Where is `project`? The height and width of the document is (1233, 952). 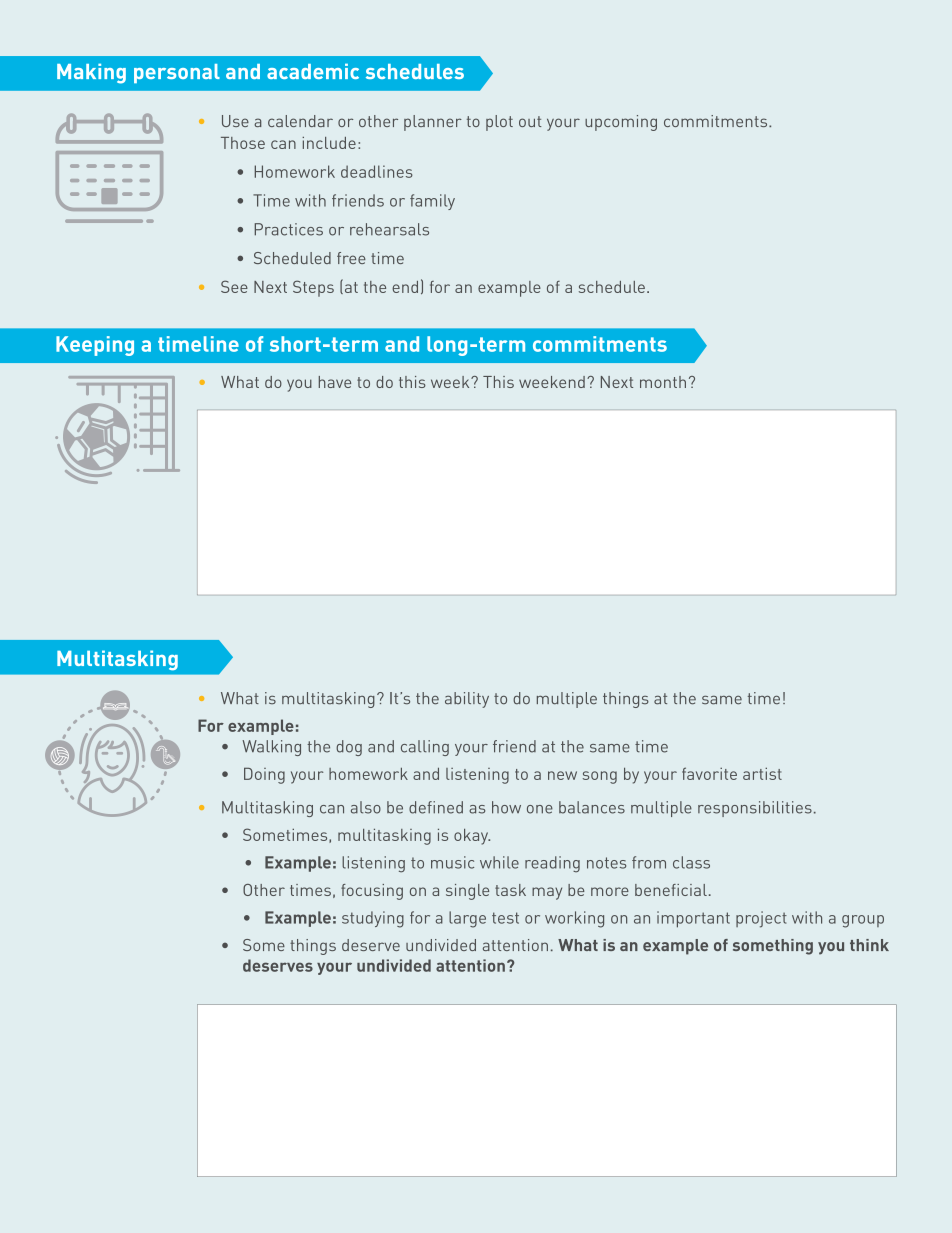
project is located at coordinates (761, 919).
